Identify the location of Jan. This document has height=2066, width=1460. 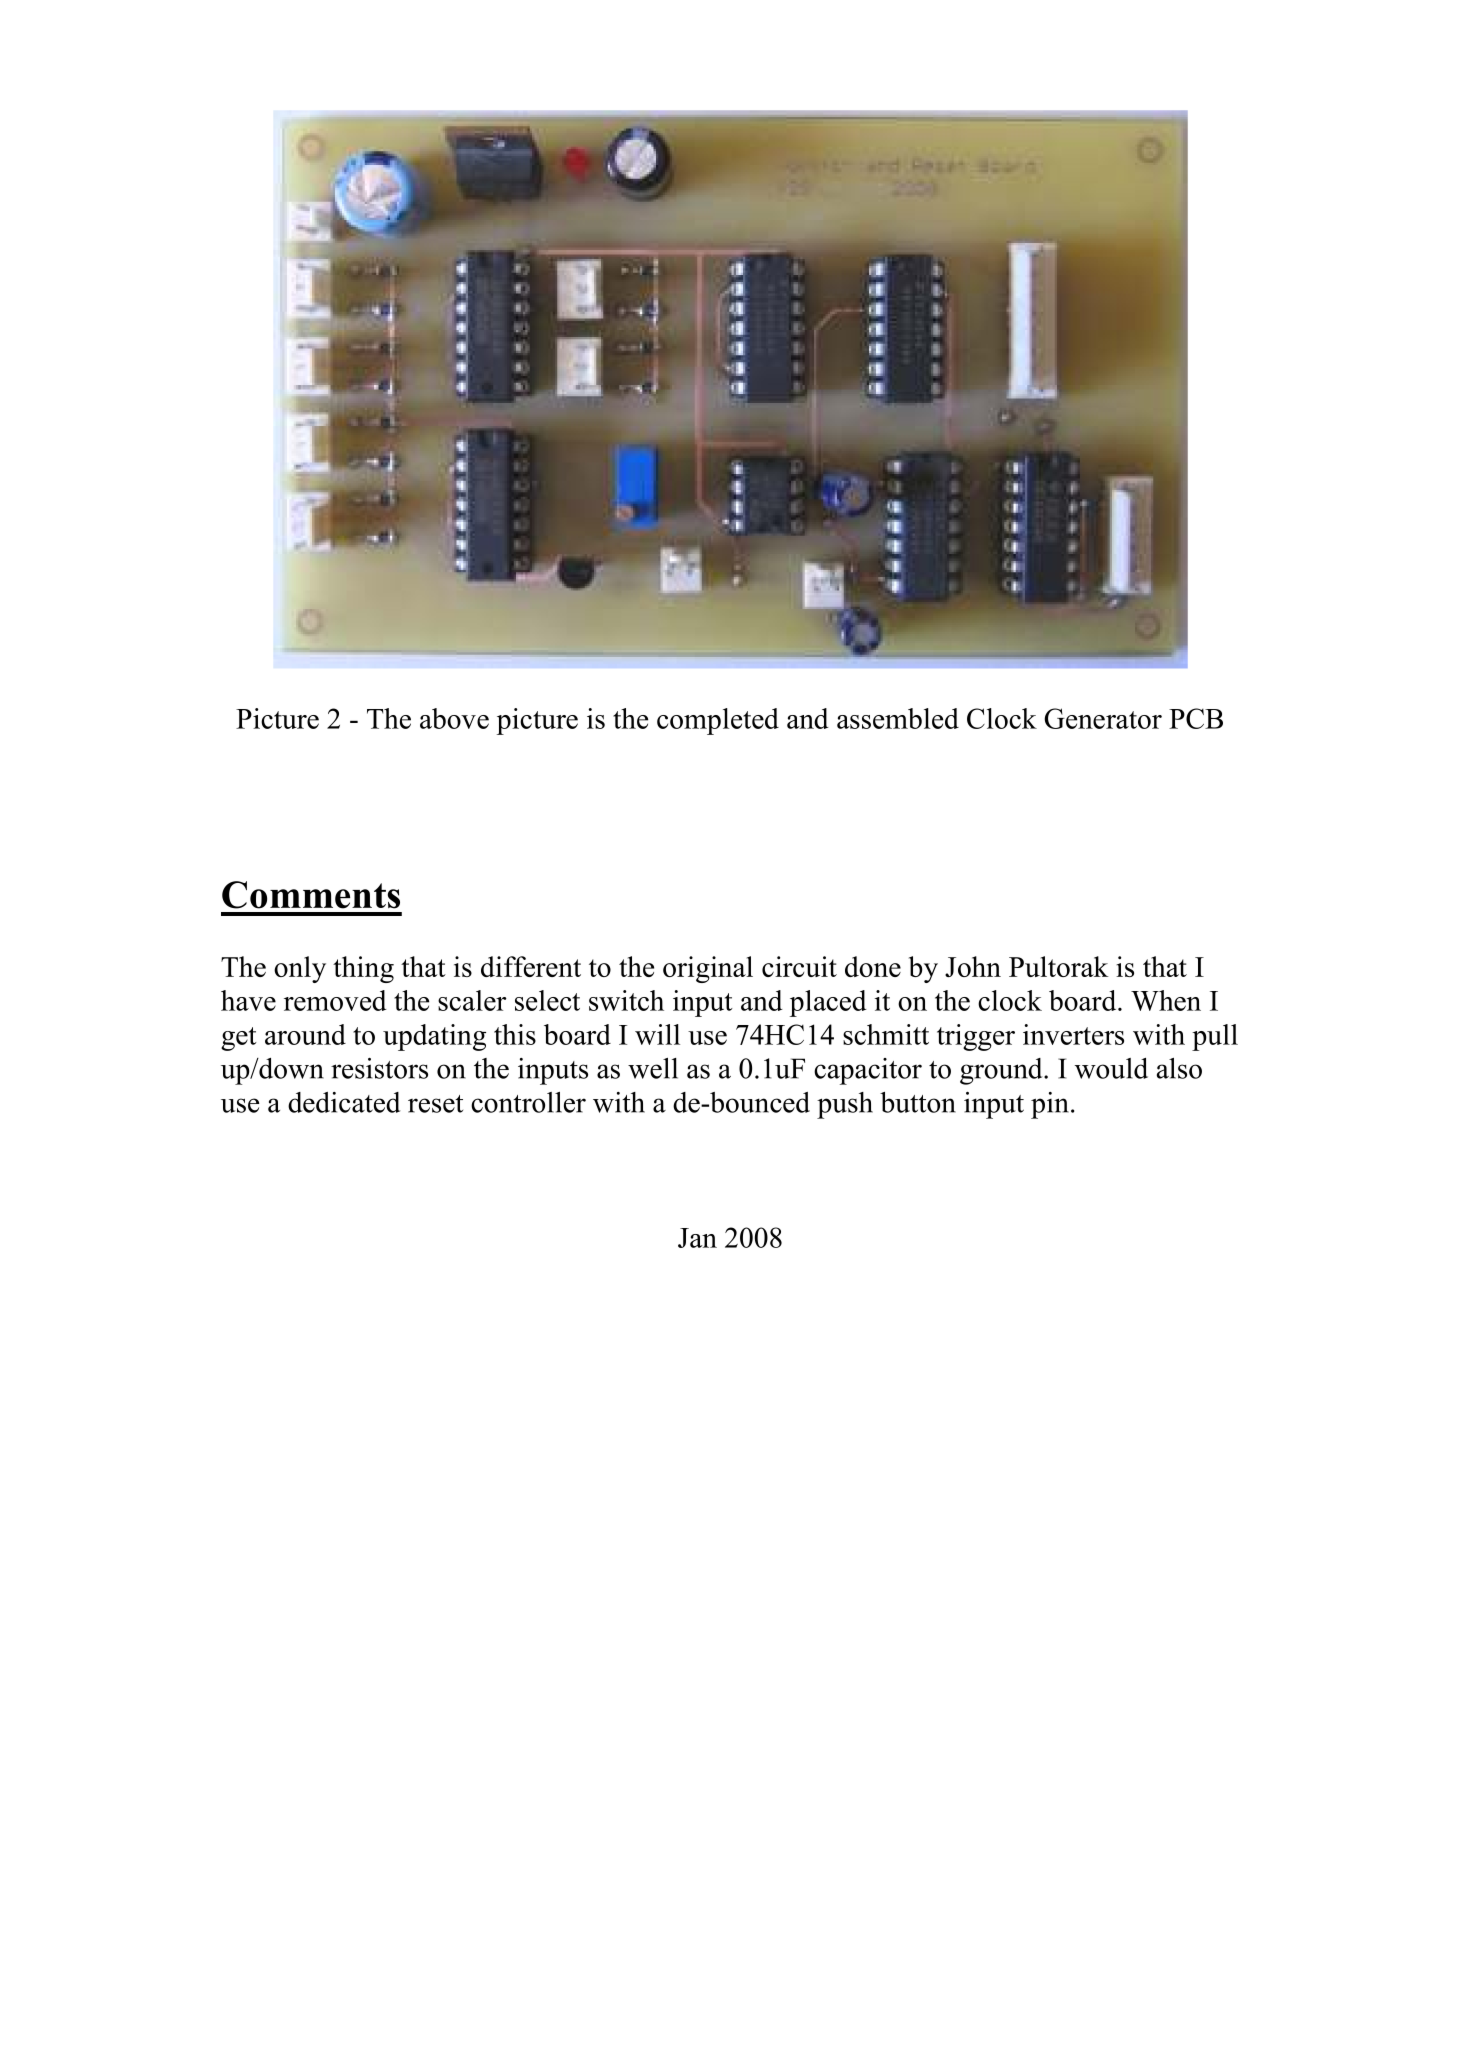
(697, 1238).
